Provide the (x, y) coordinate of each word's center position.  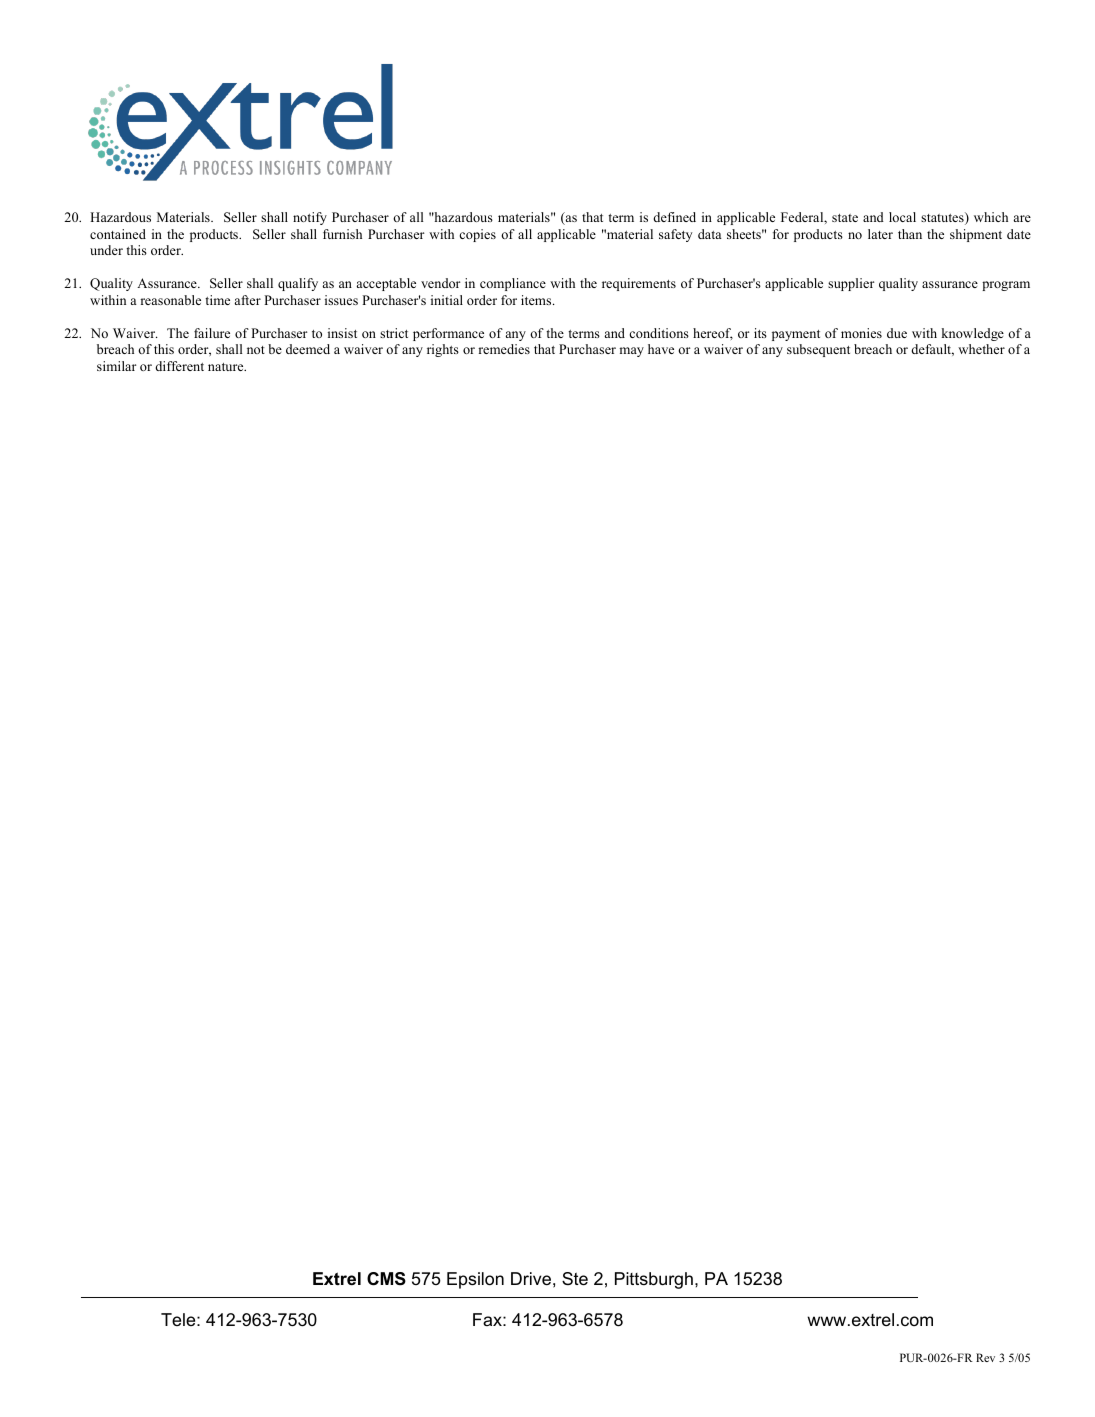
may (631, 352)
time (217, 300)
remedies (504, 349)
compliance (513, 284)
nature (227, 367)
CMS (386, 1279)
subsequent (818, 350)
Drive (531, 1278)
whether (981, 349)
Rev (985, 1357)
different (179, 366)
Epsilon (475, 1280)
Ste (575, 1279)
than (910, 234)
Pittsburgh (654, 1280)
